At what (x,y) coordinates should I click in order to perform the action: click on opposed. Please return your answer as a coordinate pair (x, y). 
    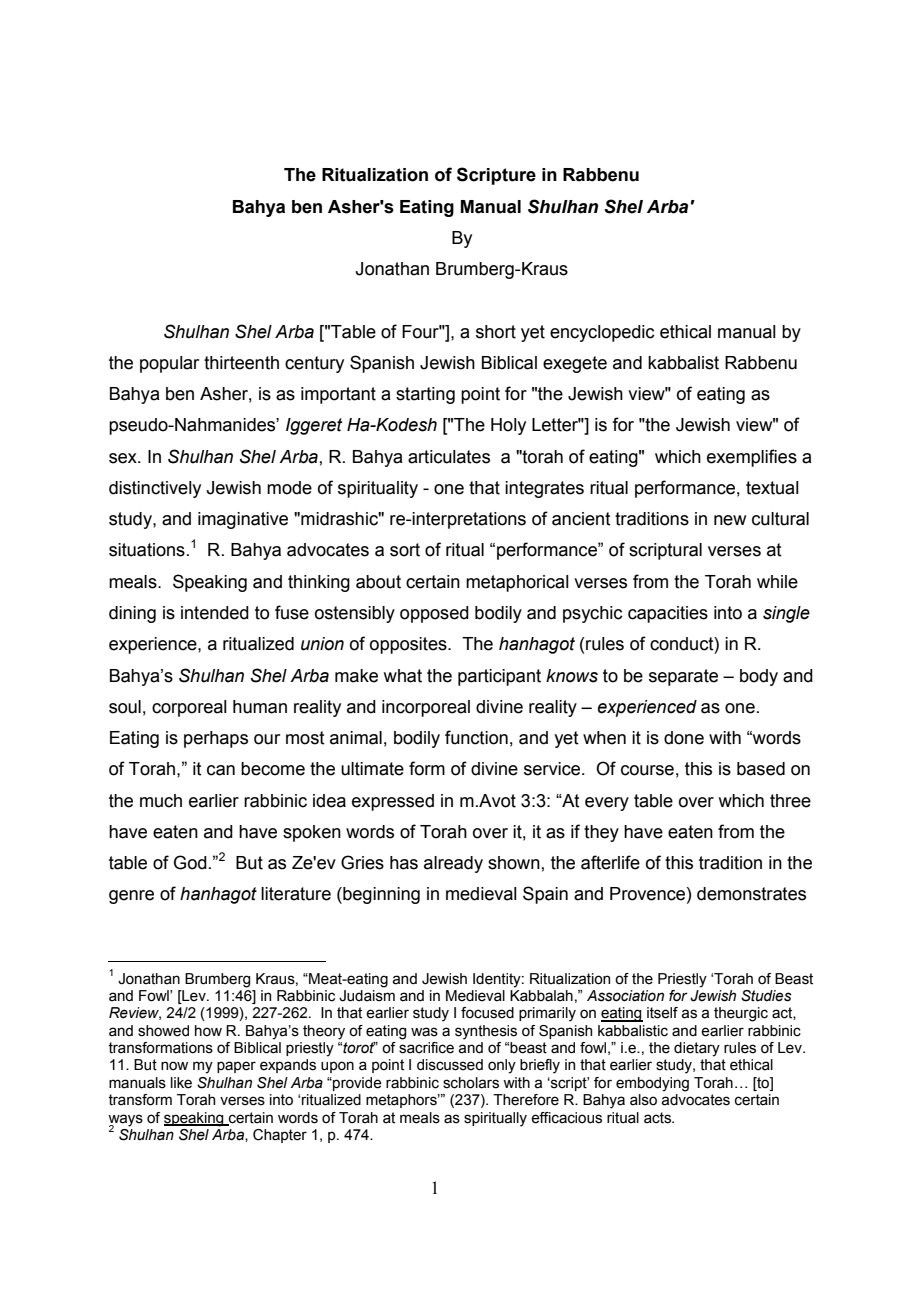
    Looking at the image, I should click on (434, 614).
